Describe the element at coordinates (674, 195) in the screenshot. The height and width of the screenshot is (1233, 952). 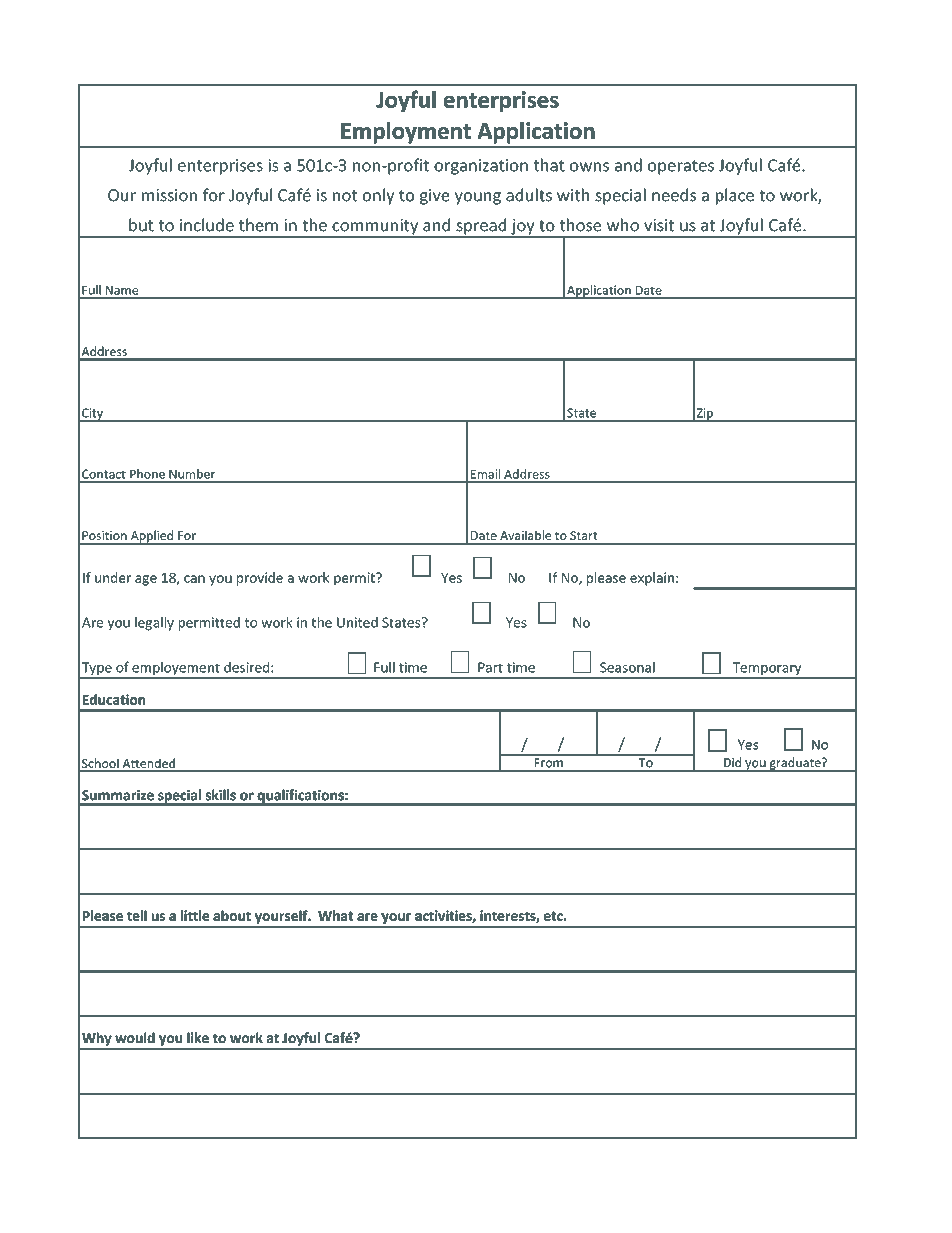
I see `needs` at that location.
